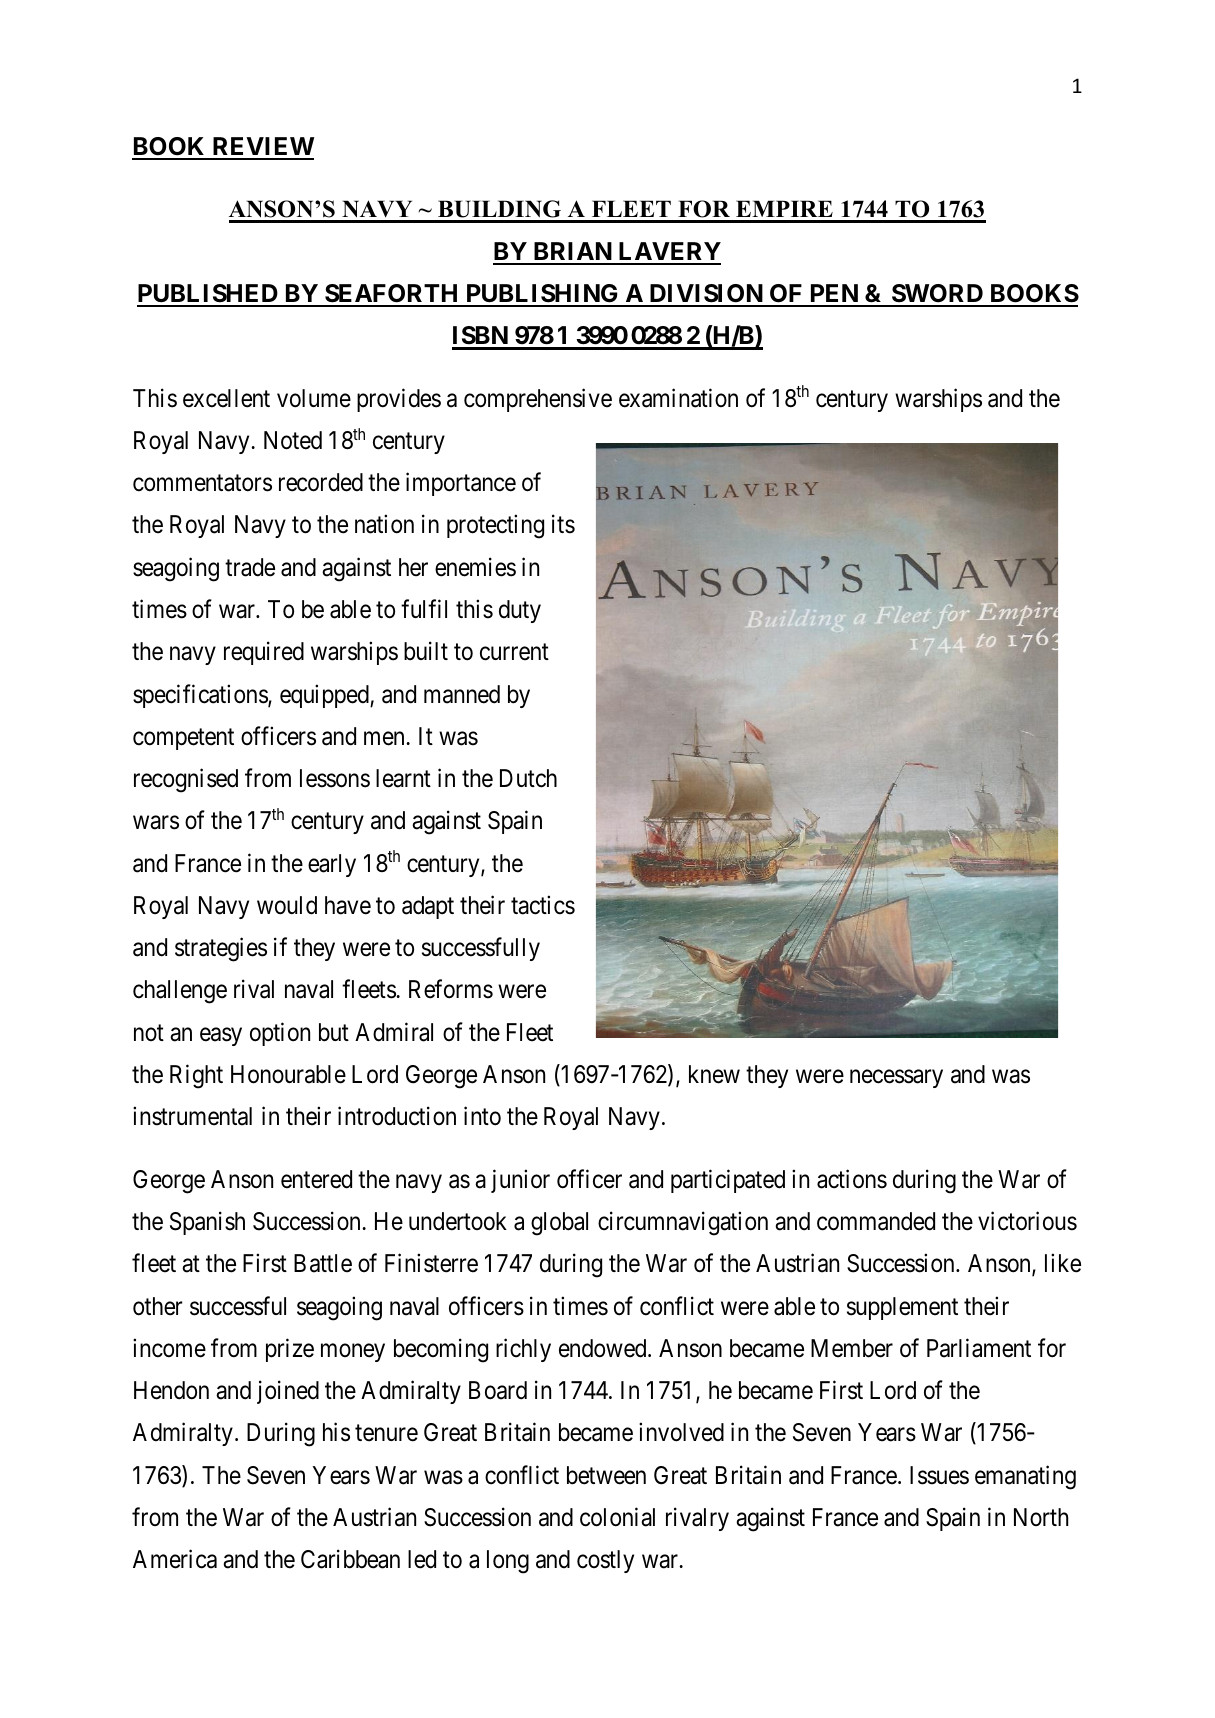  I want to click on necessary, so click(896, 1078).
